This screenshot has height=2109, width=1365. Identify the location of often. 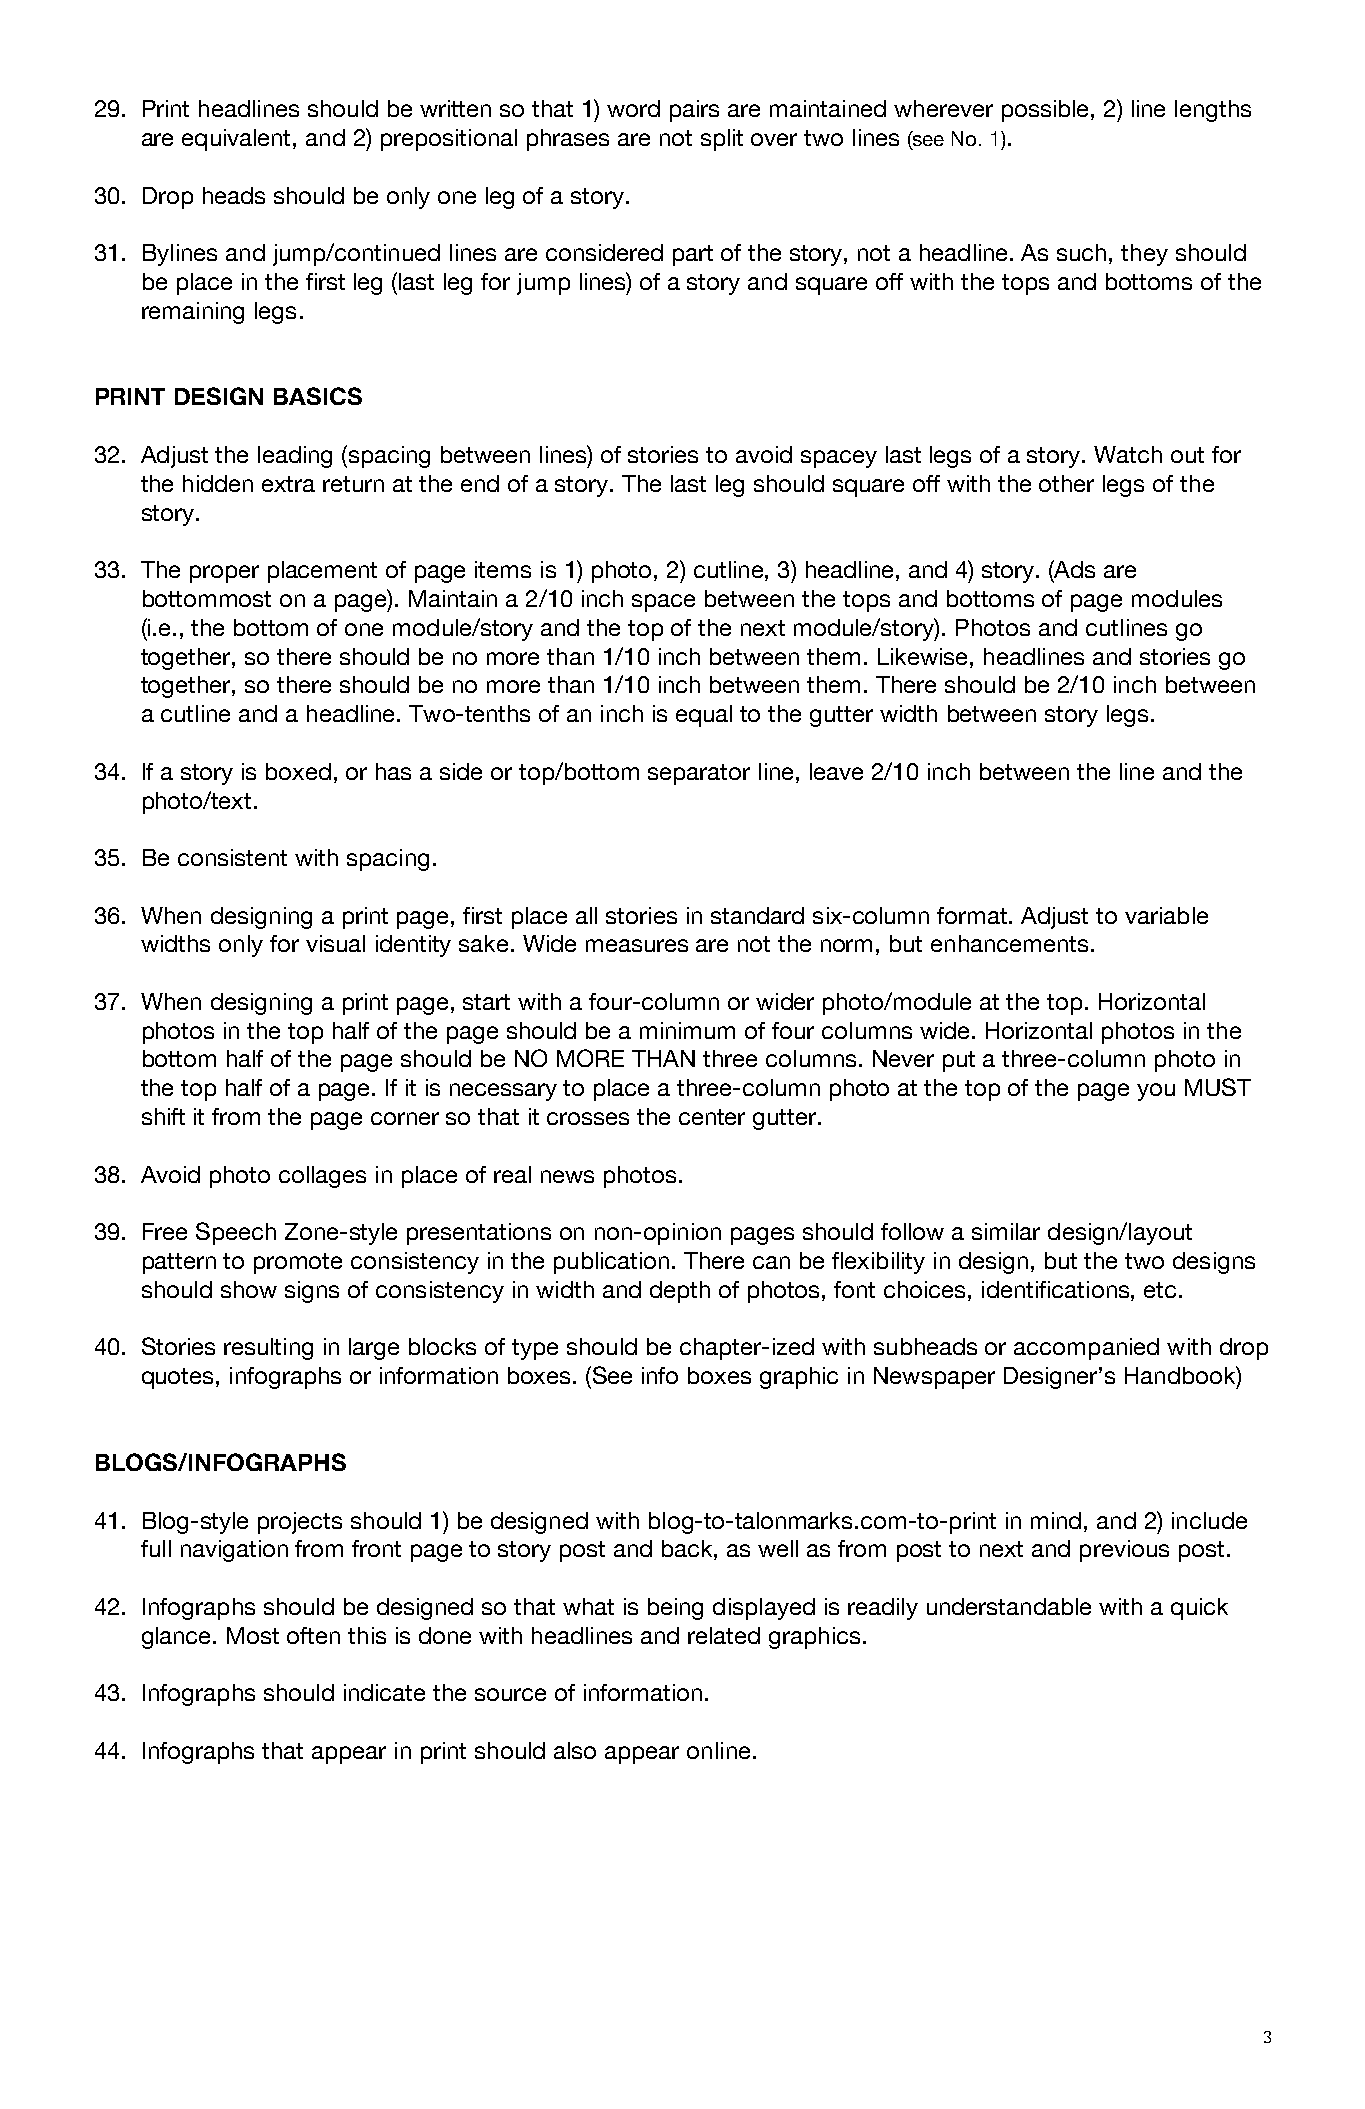
(313, 1635).
